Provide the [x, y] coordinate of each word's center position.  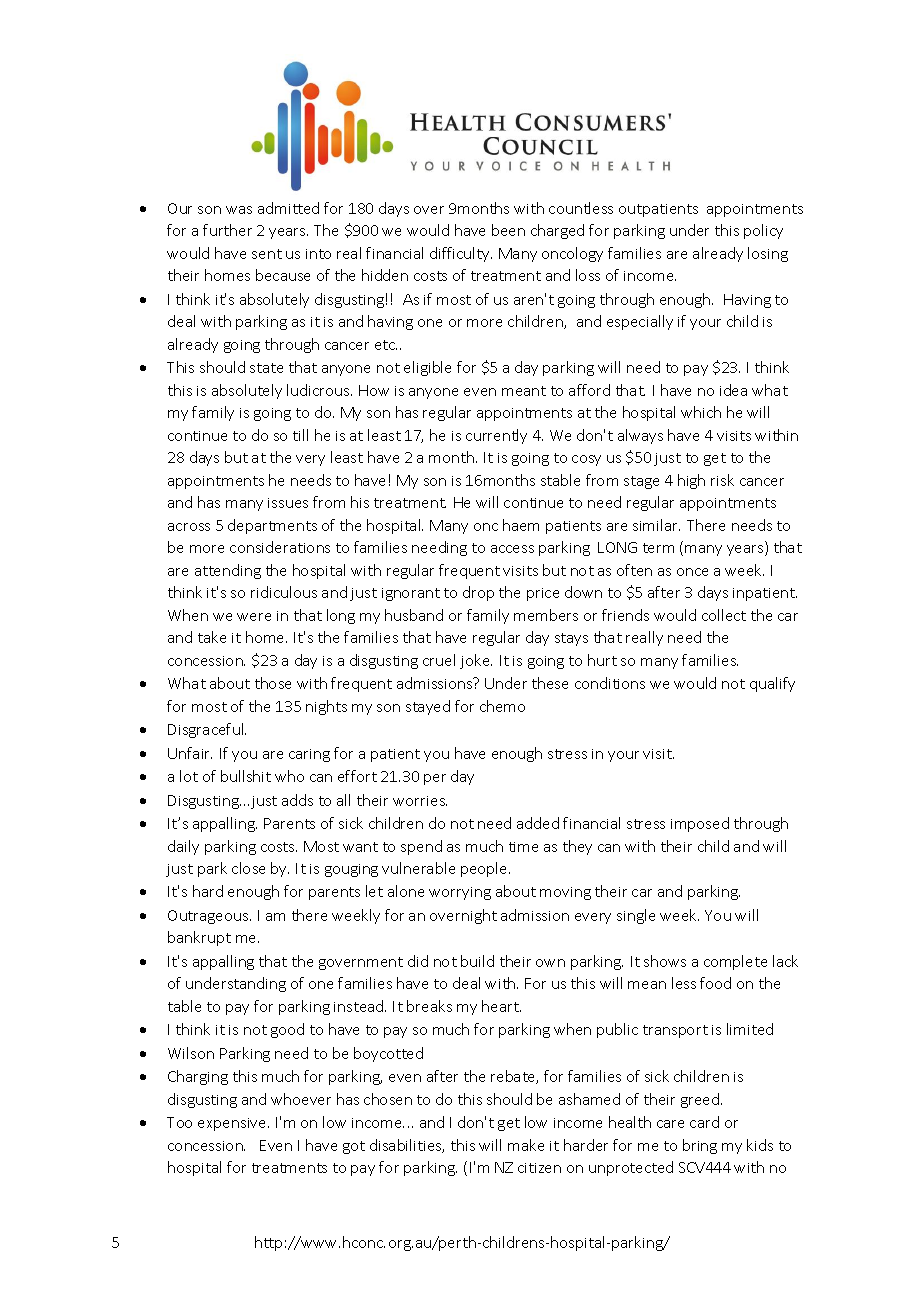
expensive [233, 1124]
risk [722, 480]
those [273, 683]
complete [735, 962]
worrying [460, 893]
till [300, 435]
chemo [502, 706]
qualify [772, 684]
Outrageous [209, 917]
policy [763, 231]
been [508, 230]
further [227, 230]
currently [496, 436]
